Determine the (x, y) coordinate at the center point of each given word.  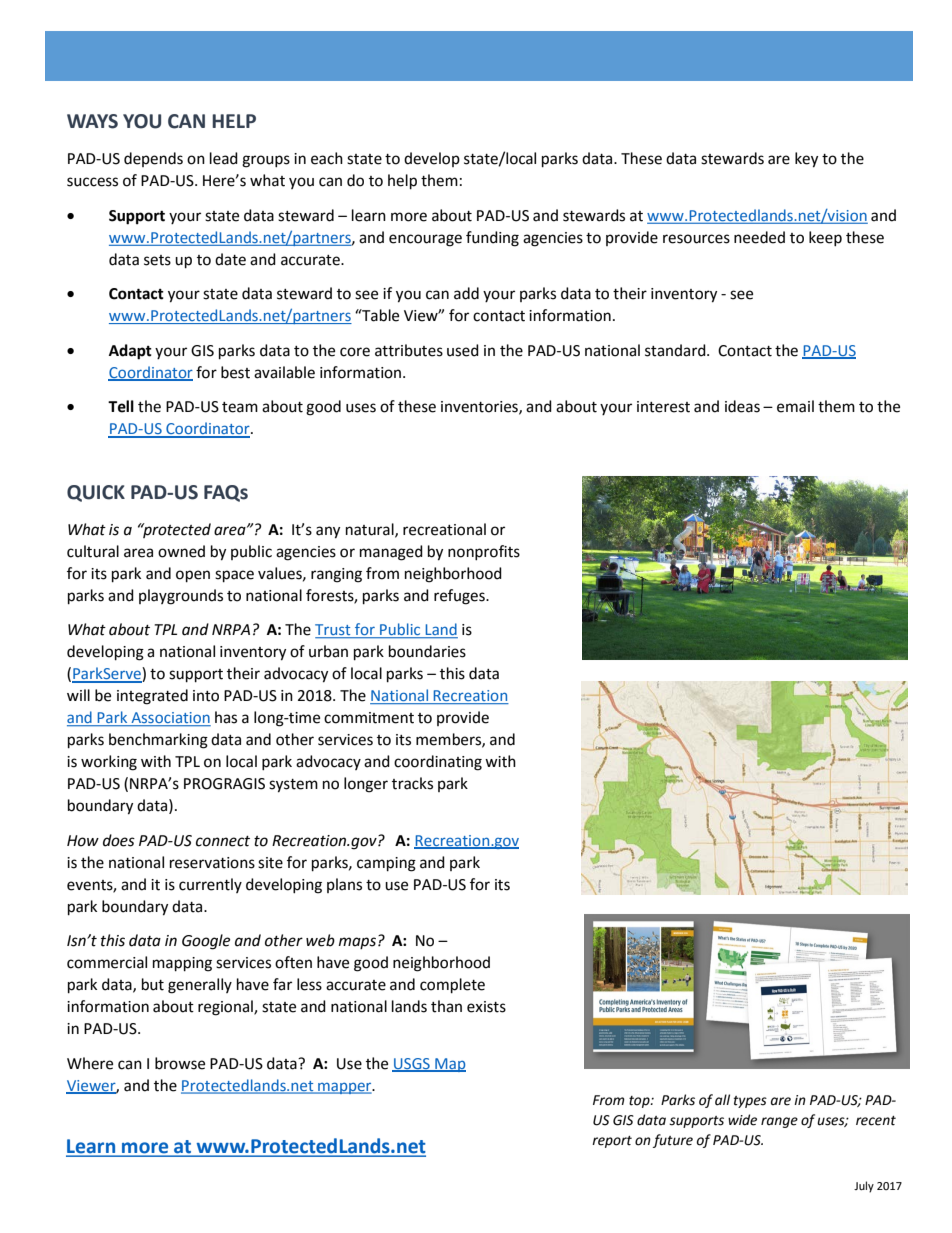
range (779, 1122)
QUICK (96, 493)
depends (153, 159)
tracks (412, 783)
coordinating (438, 763)
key (806, 160)
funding (492, 239)
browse (180, 1063)
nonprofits (484, 552)
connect (223, 841)
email (795, 406)
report (612, 1142)
